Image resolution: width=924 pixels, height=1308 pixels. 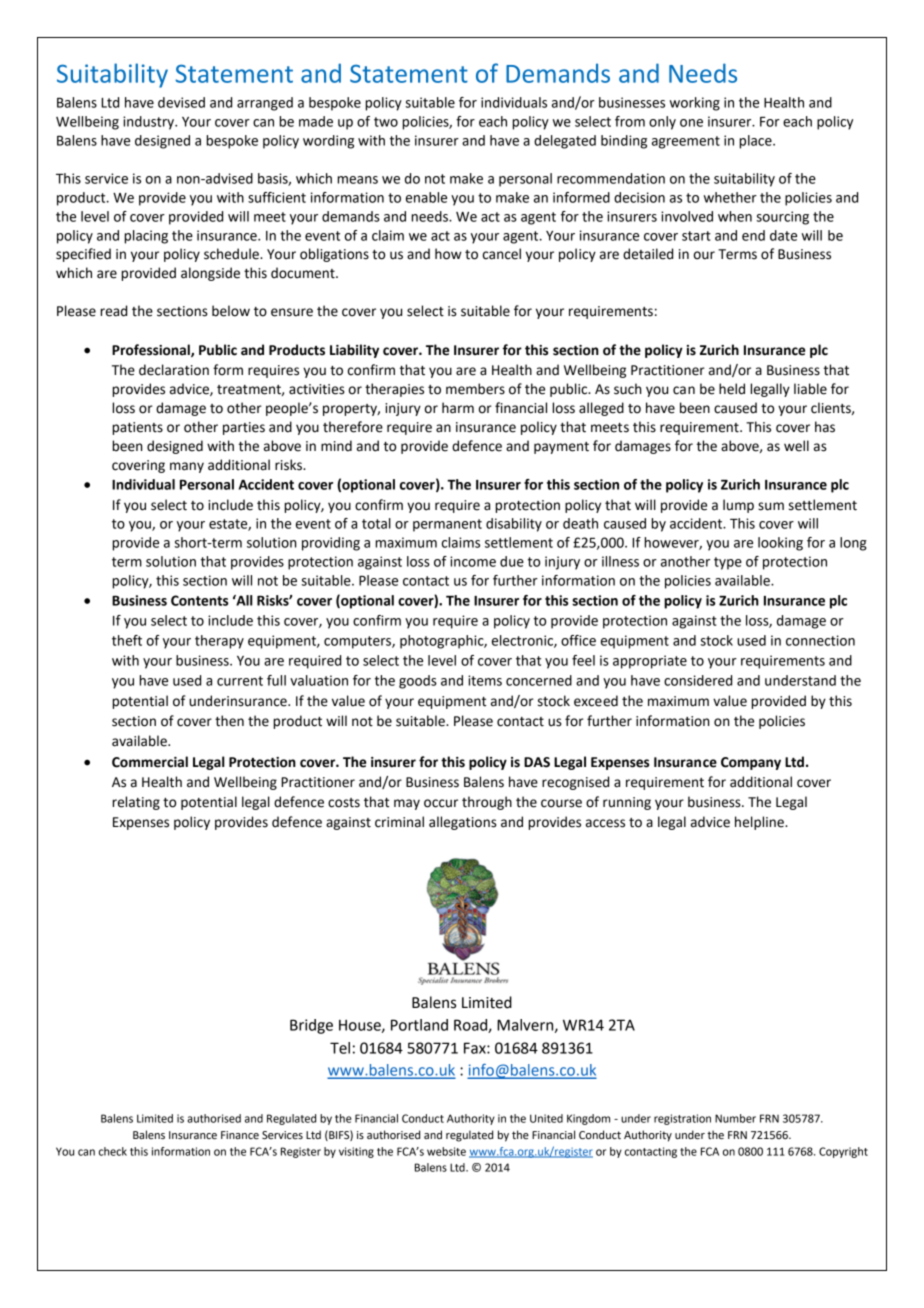 I want to click on helpline, so click(x=760, y=823).
